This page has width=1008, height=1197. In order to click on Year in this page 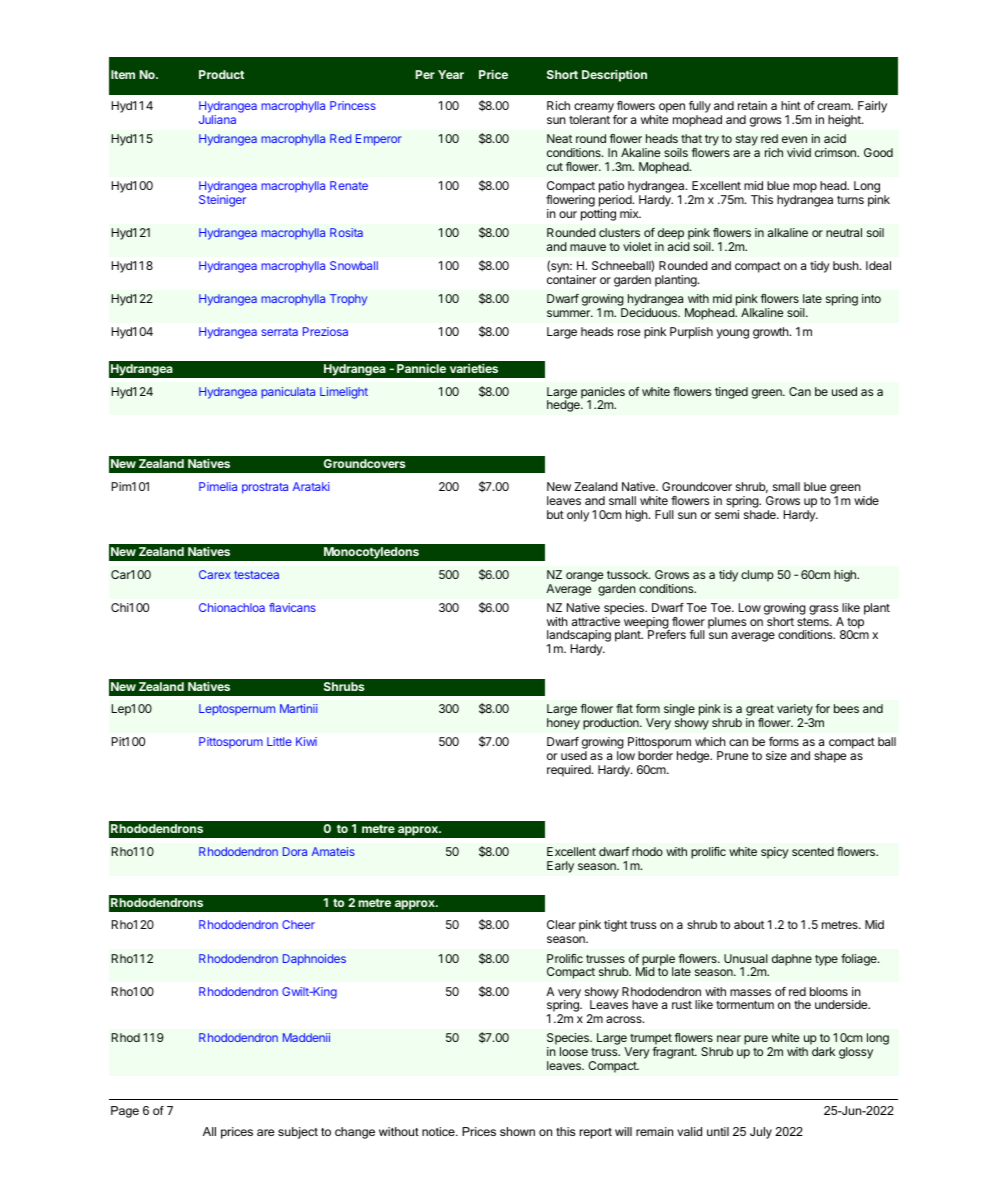, I will do `click(451, 74)`.
